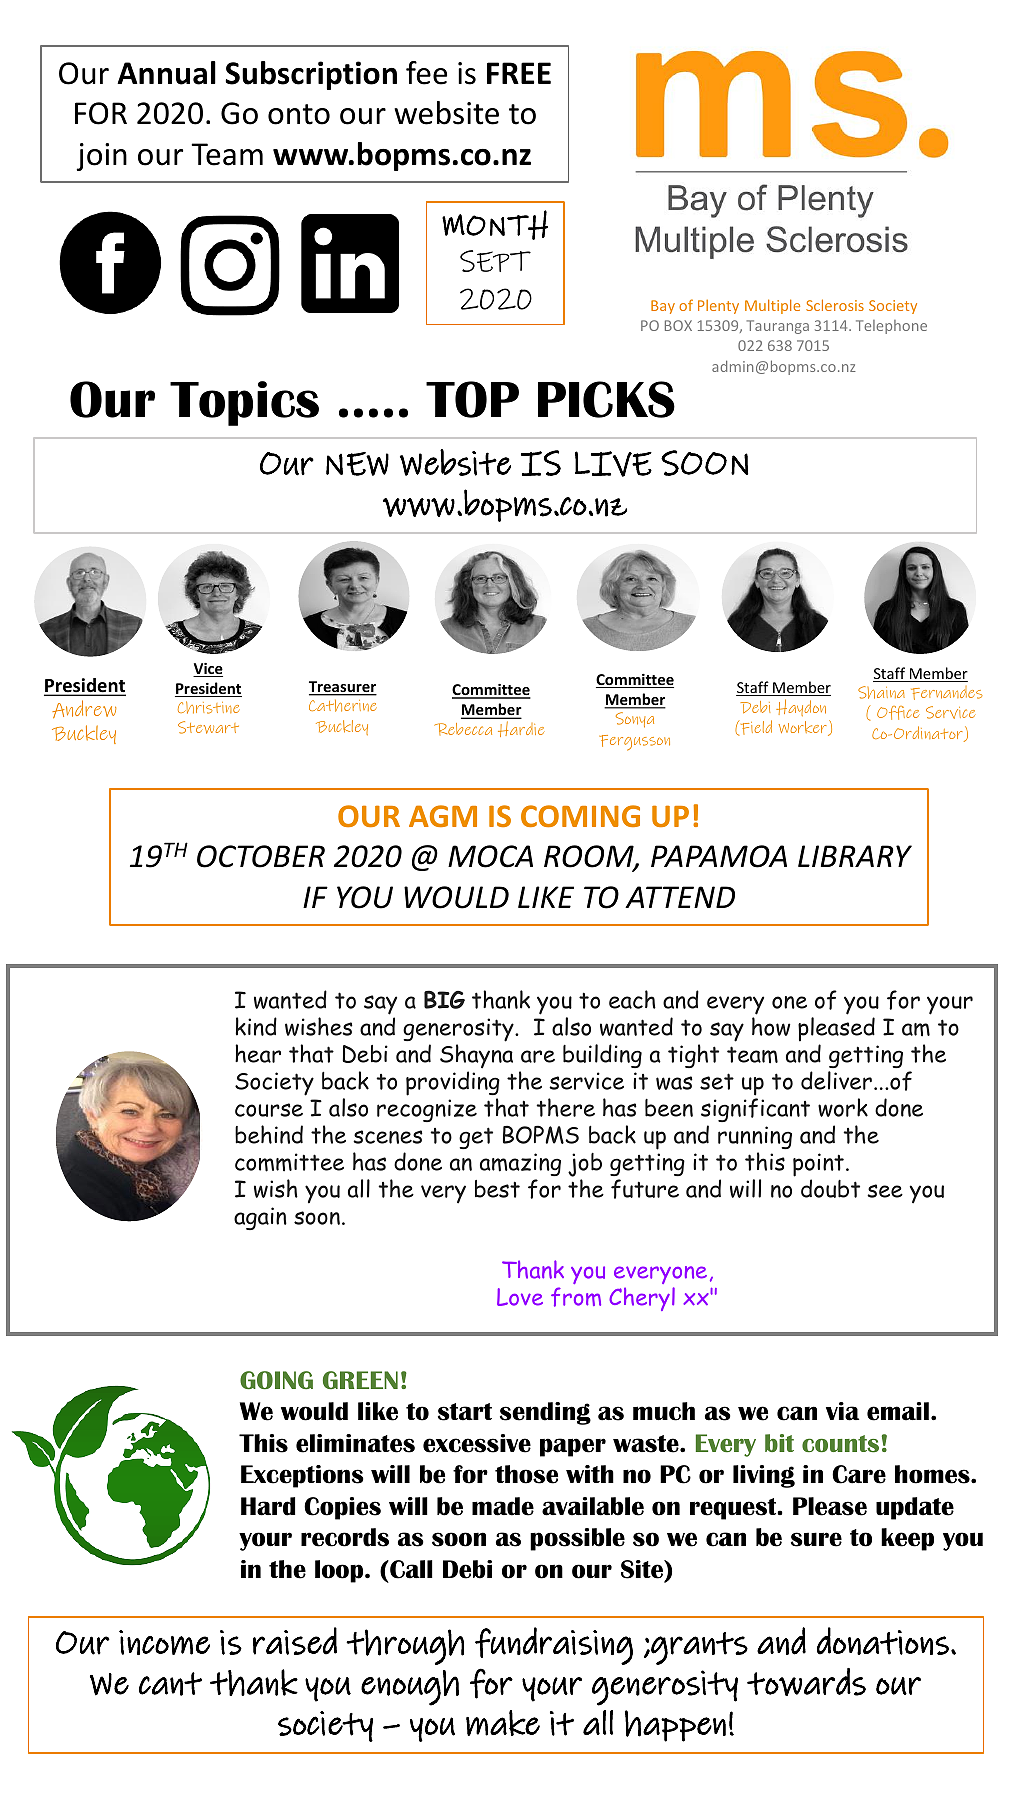  I want to click on amazing, so click(520, 1164).
